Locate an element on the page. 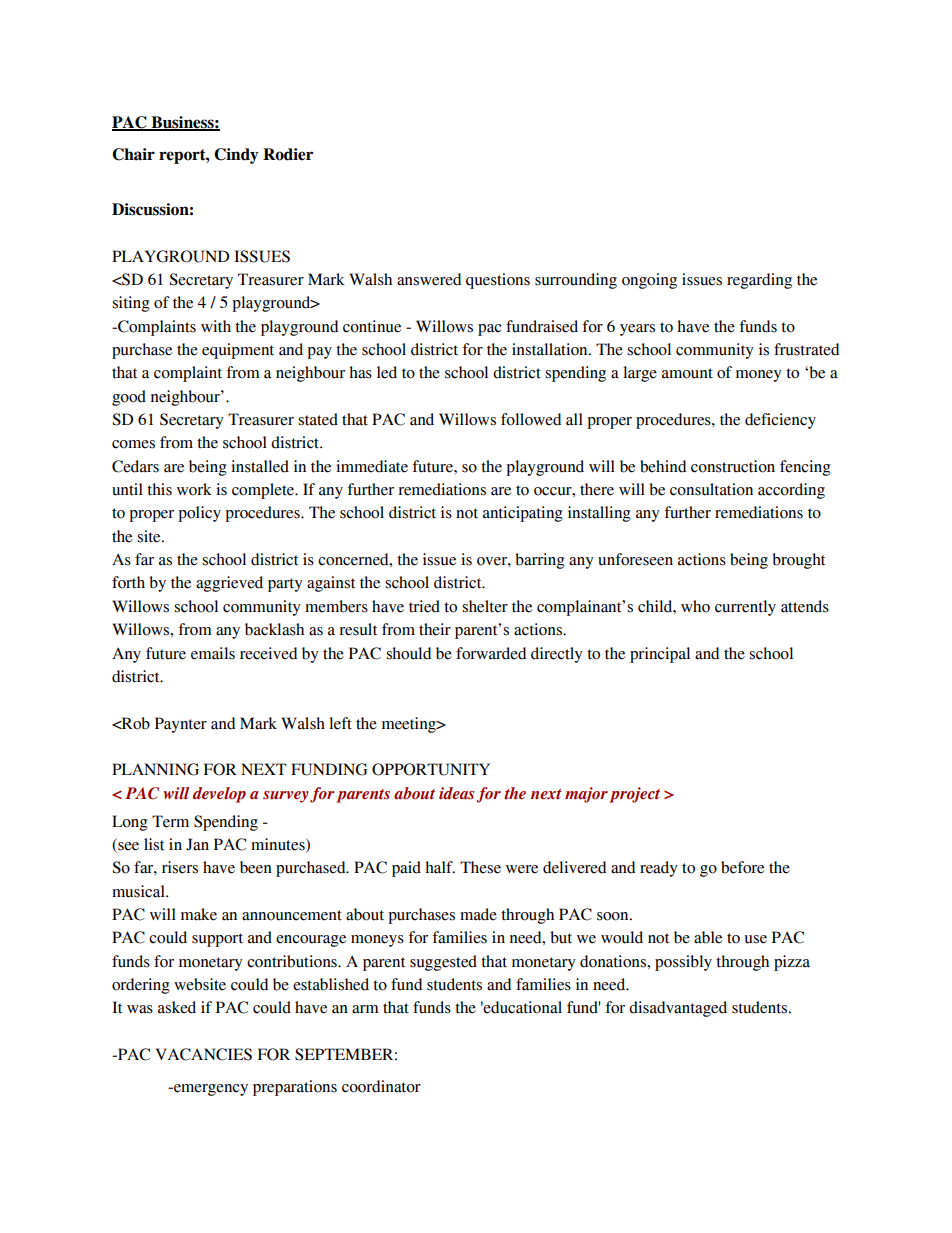 This image has width=952, height=1233. coordinator is located at coordinates (381, 1086).
